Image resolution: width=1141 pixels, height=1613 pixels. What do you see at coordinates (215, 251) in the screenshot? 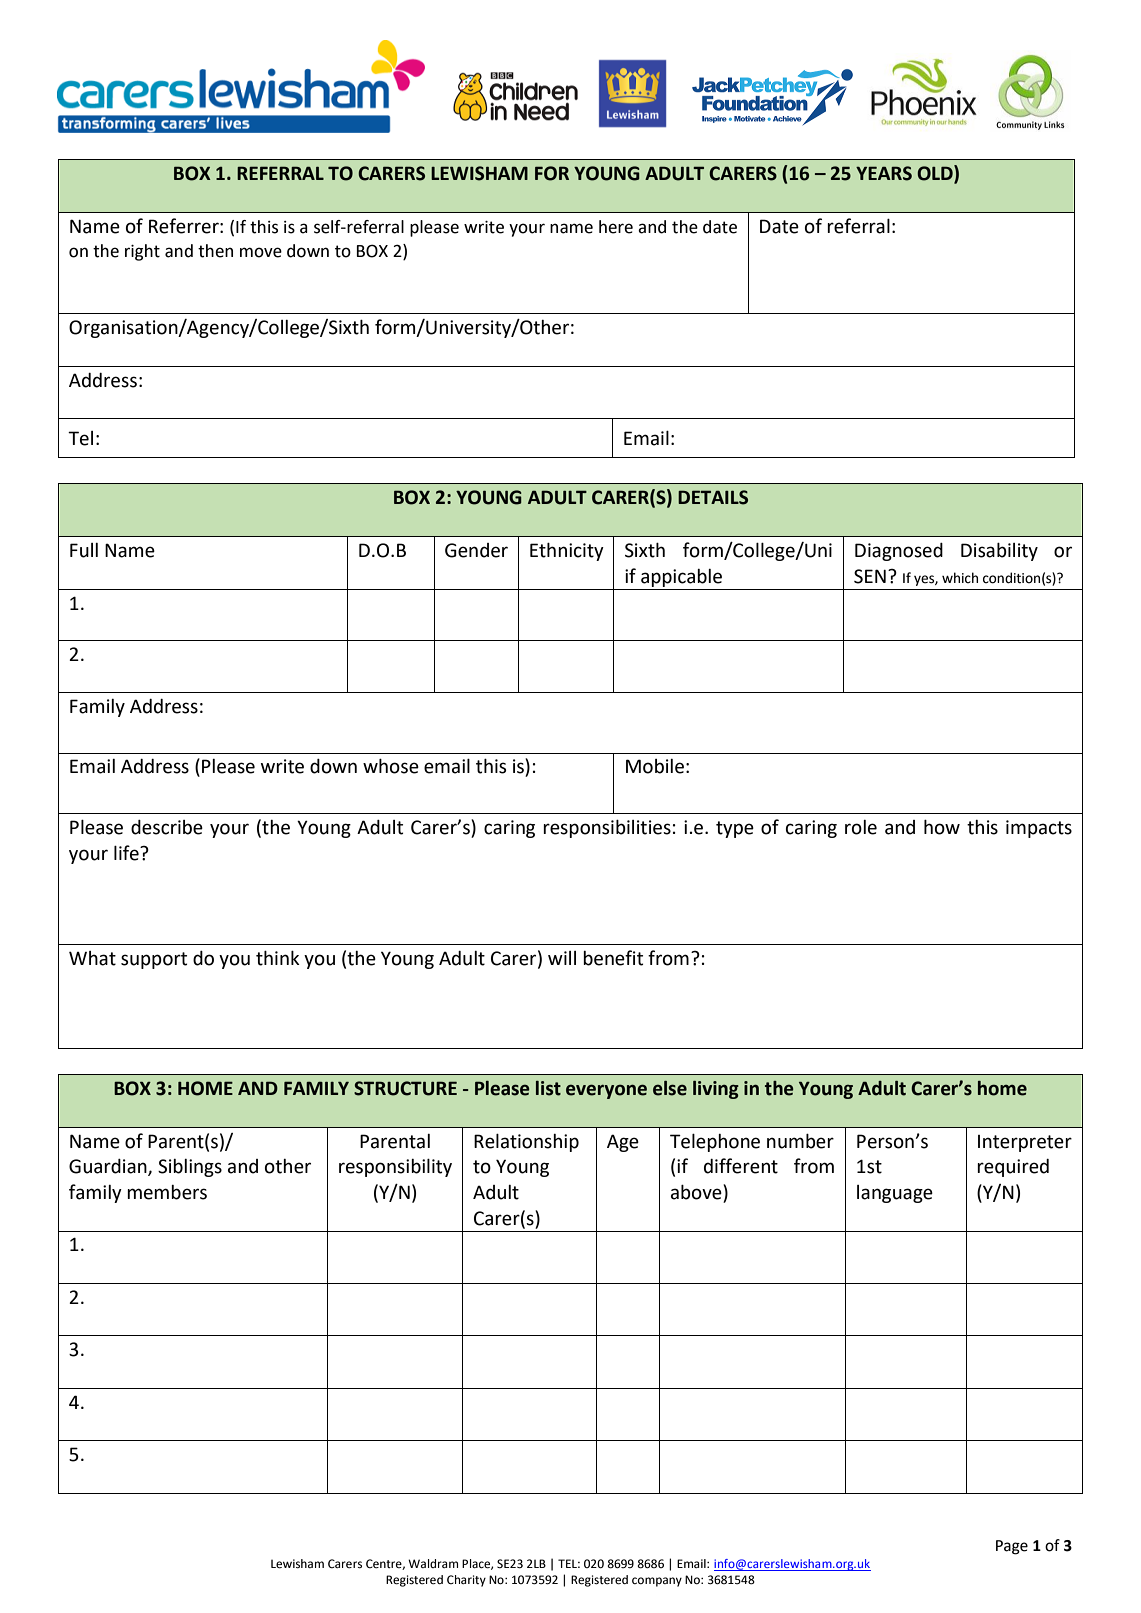
I see `then` at bounding box center [215, 251].
